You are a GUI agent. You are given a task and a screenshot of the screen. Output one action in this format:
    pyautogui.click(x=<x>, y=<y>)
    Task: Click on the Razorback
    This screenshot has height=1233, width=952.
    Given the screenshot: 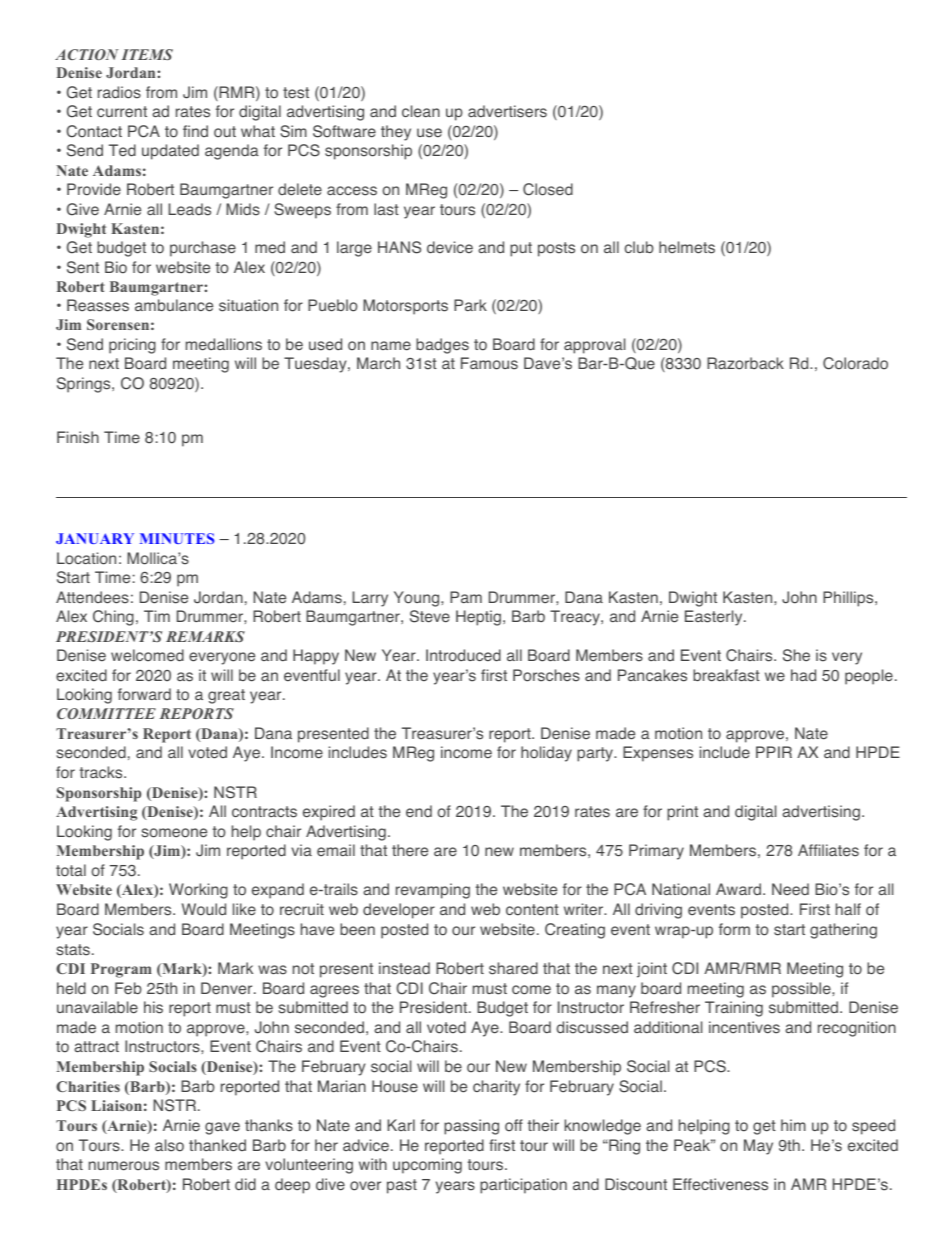 What is the action you would take?
    pyautogui.click(x=745, y=363)
